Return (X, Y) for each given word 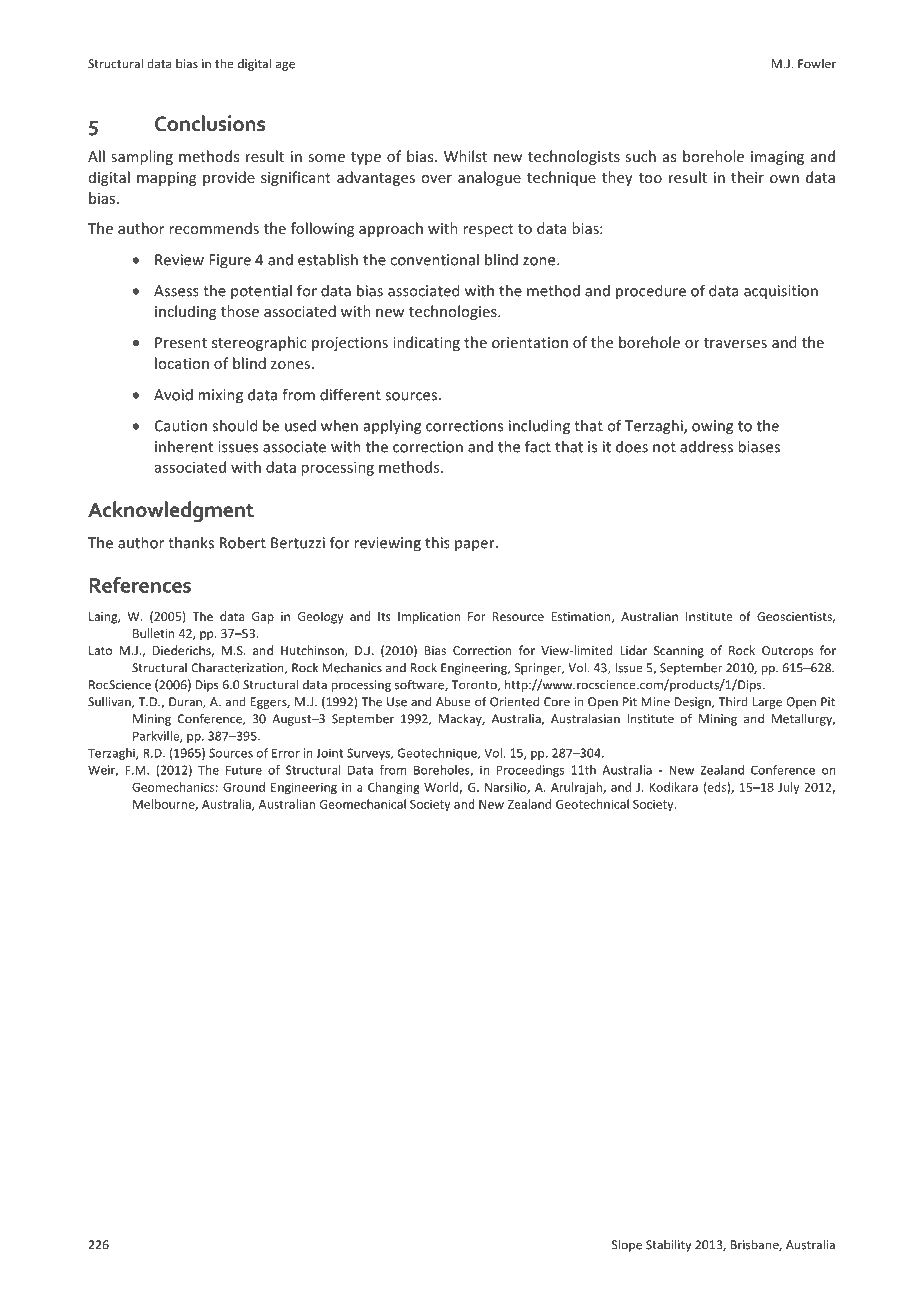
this (437, 542)
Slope (627, 1245)
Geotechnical (592, 804)
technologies (454, 312)
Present (181, 342)
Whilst (465, 156)
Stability (668, 1245)
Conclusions (210, 123)
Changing (394, 788)
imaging (777, 158)
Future (244, 770)
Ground (244, 787)
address (706, 447)
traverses (735, 343)
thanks (191, 542)
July (789, 788)
